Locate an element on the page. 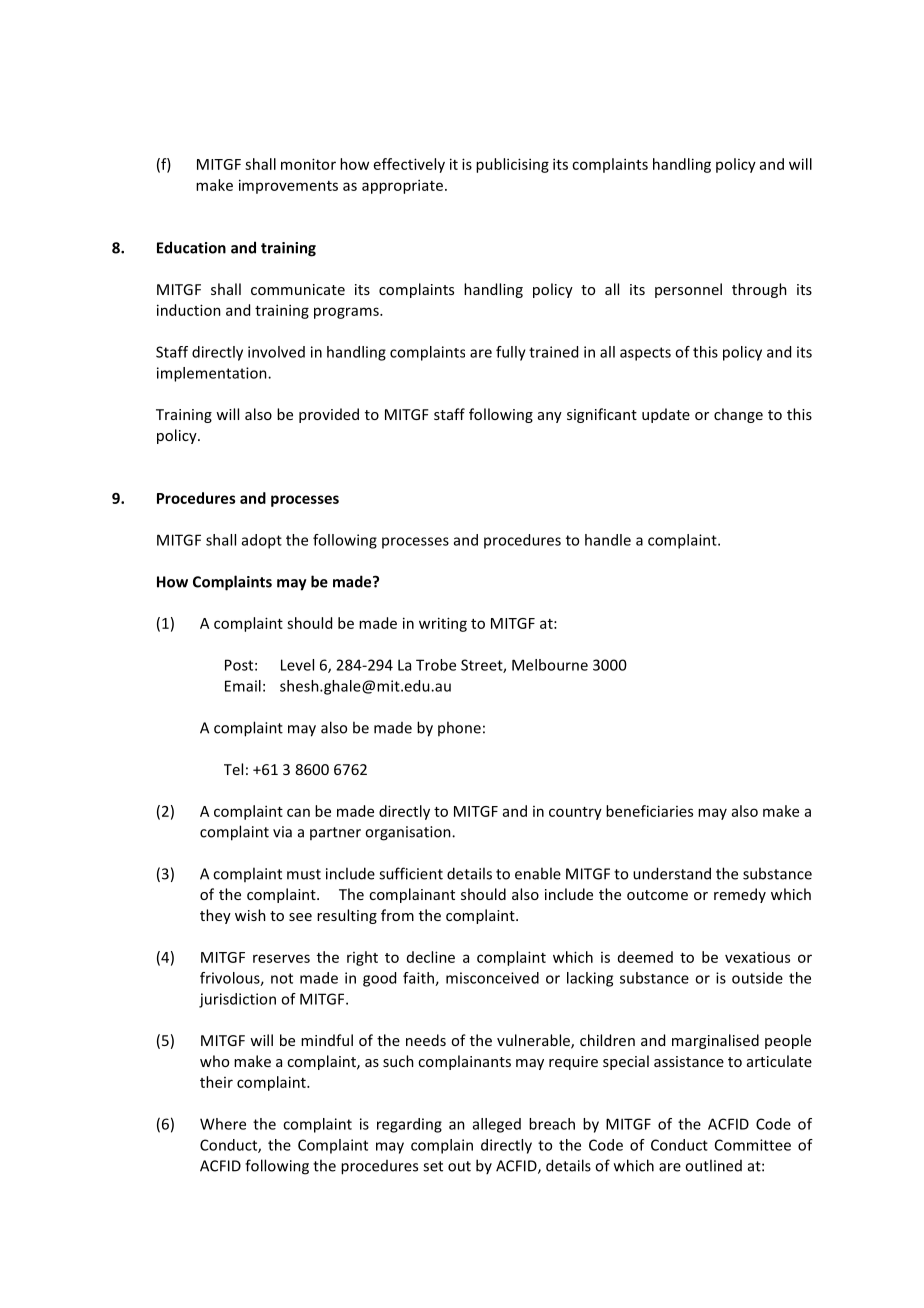  improvements is located at coordinates (288, 186).
